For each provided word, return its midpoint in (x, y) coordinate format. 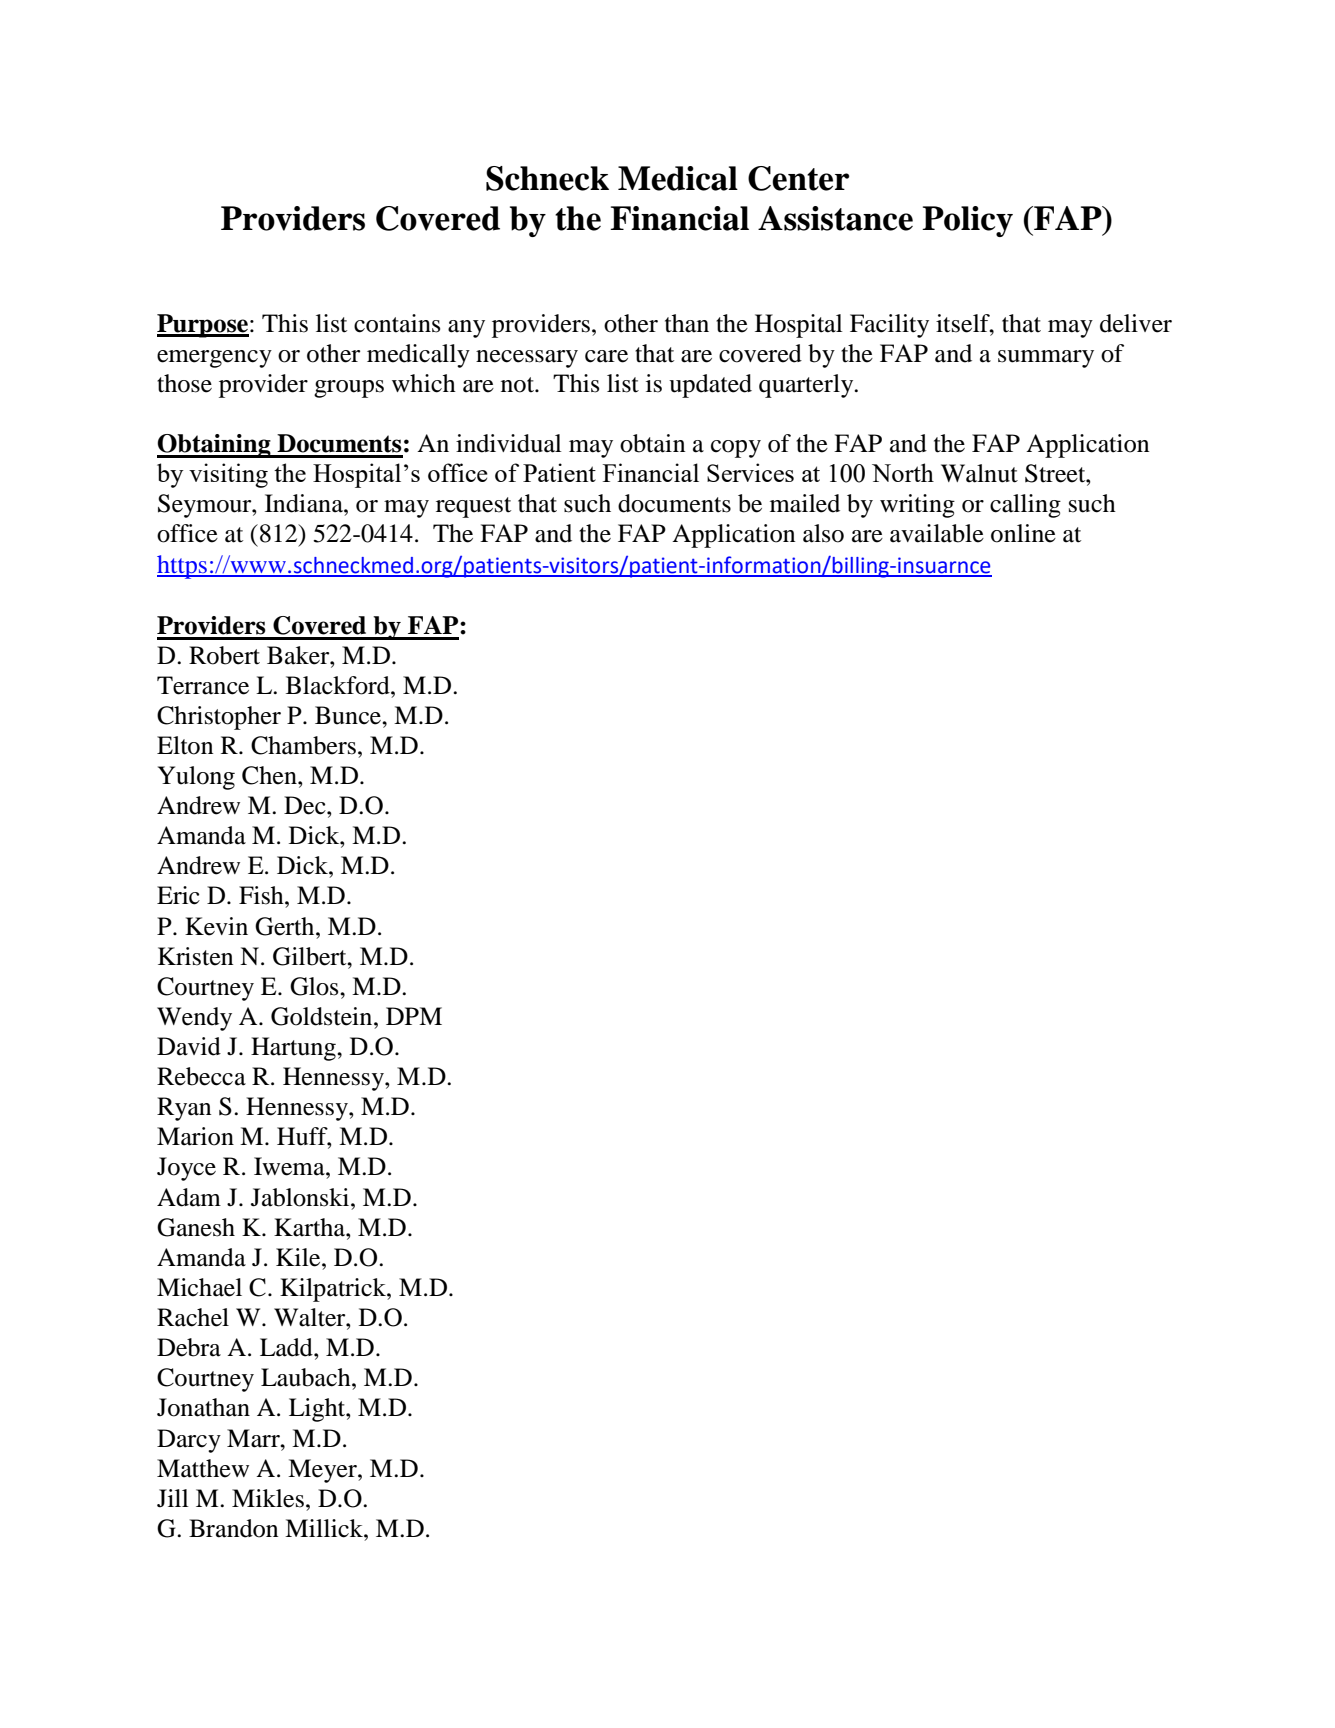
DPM (414, 1016)
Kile (299, 1257)
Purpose (203, 326)
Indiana (305, 503)
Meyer (323, 1471)
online (1023, 533)
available (937, 533)
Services (750, 472)
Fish (262, 895)
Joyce (186, 1169)
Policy (967, 221)
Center (798, 178)
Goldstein (323, 1016)
